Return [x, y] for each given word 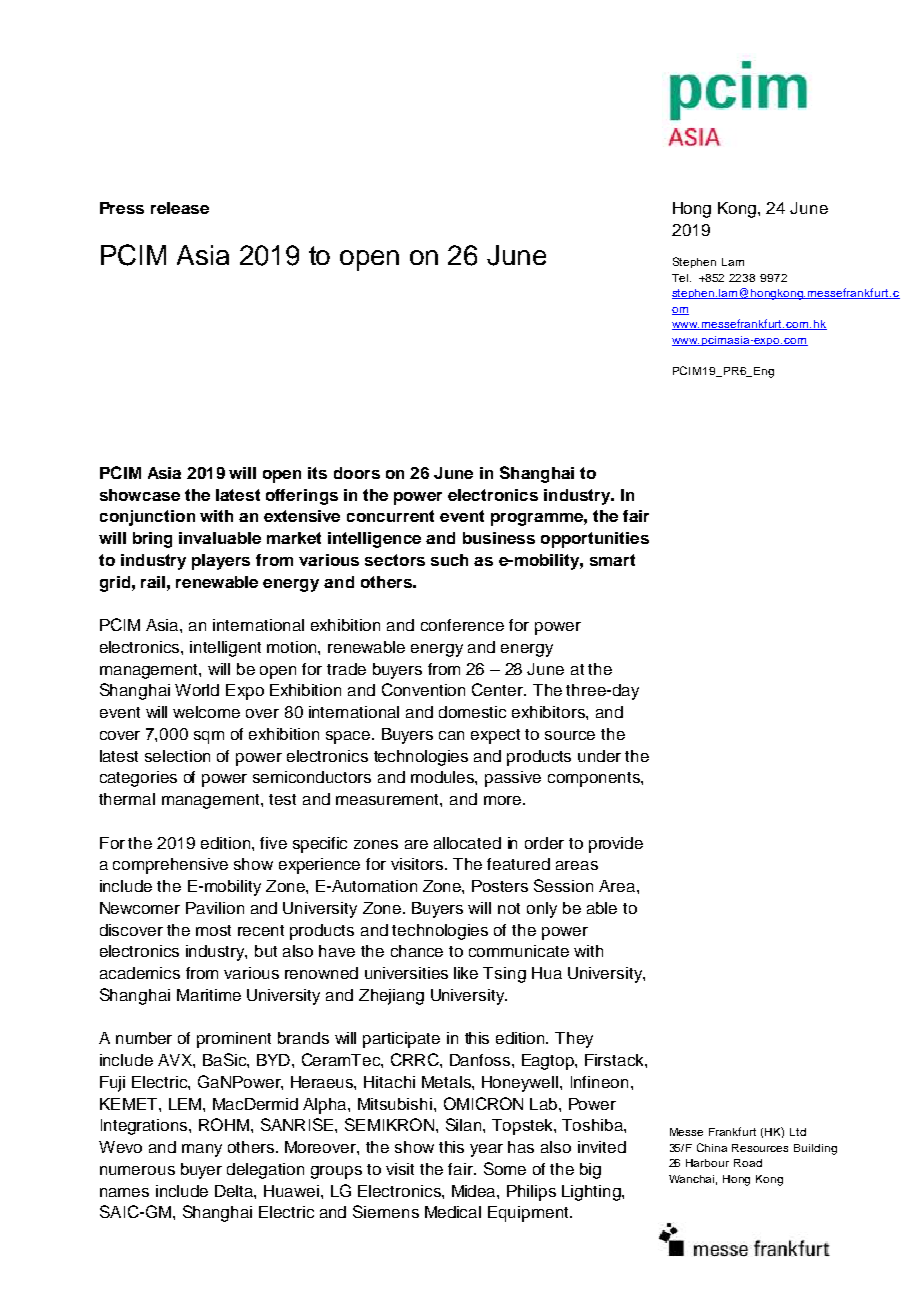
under [599, 756]
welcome [206, 712]
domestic [472, 712]
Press [122, 208]
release [180, 208]
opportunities [595, 540]
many [202, 1150]
